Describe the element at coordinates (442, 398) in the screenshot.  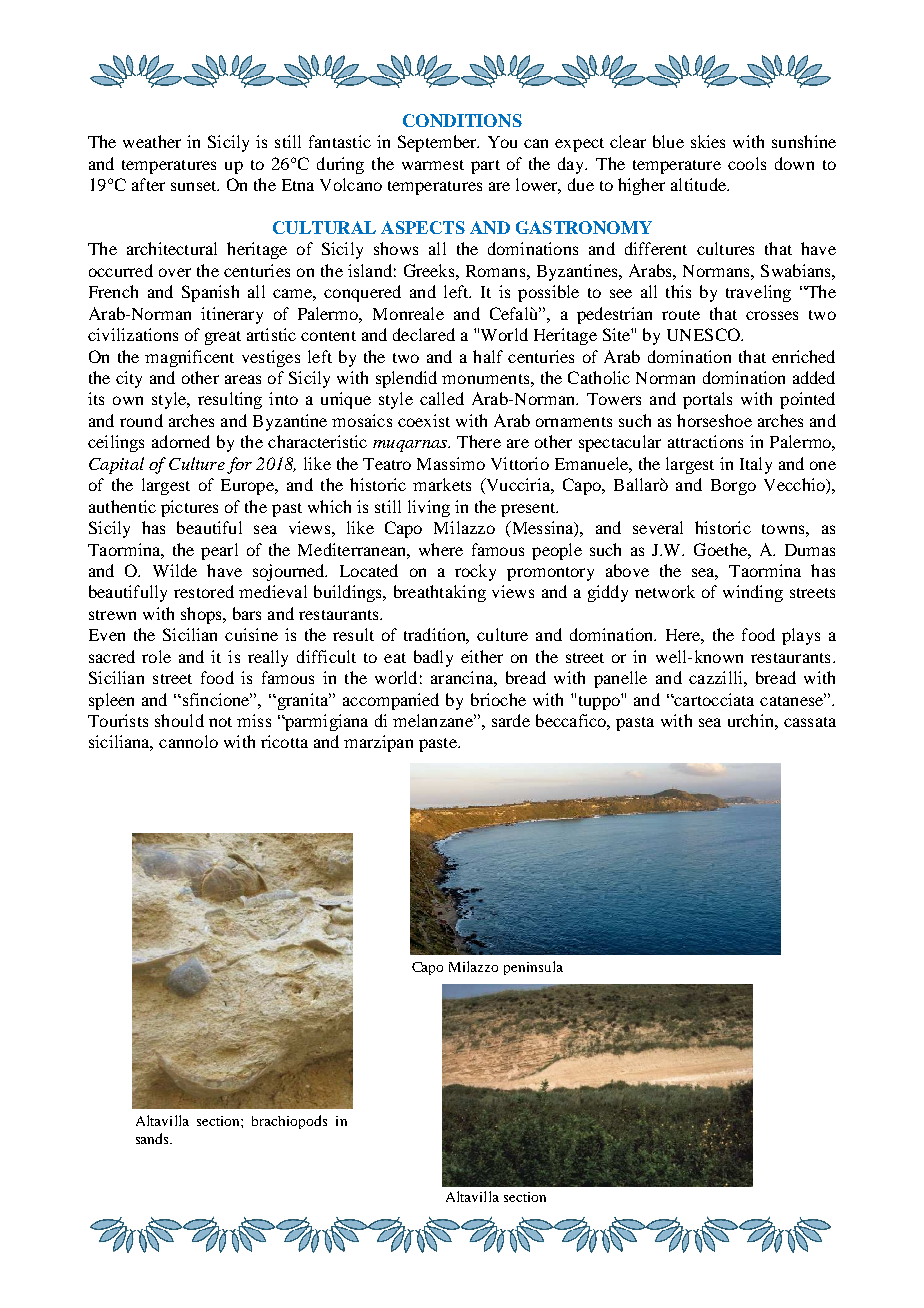
I see `called` at that location.
